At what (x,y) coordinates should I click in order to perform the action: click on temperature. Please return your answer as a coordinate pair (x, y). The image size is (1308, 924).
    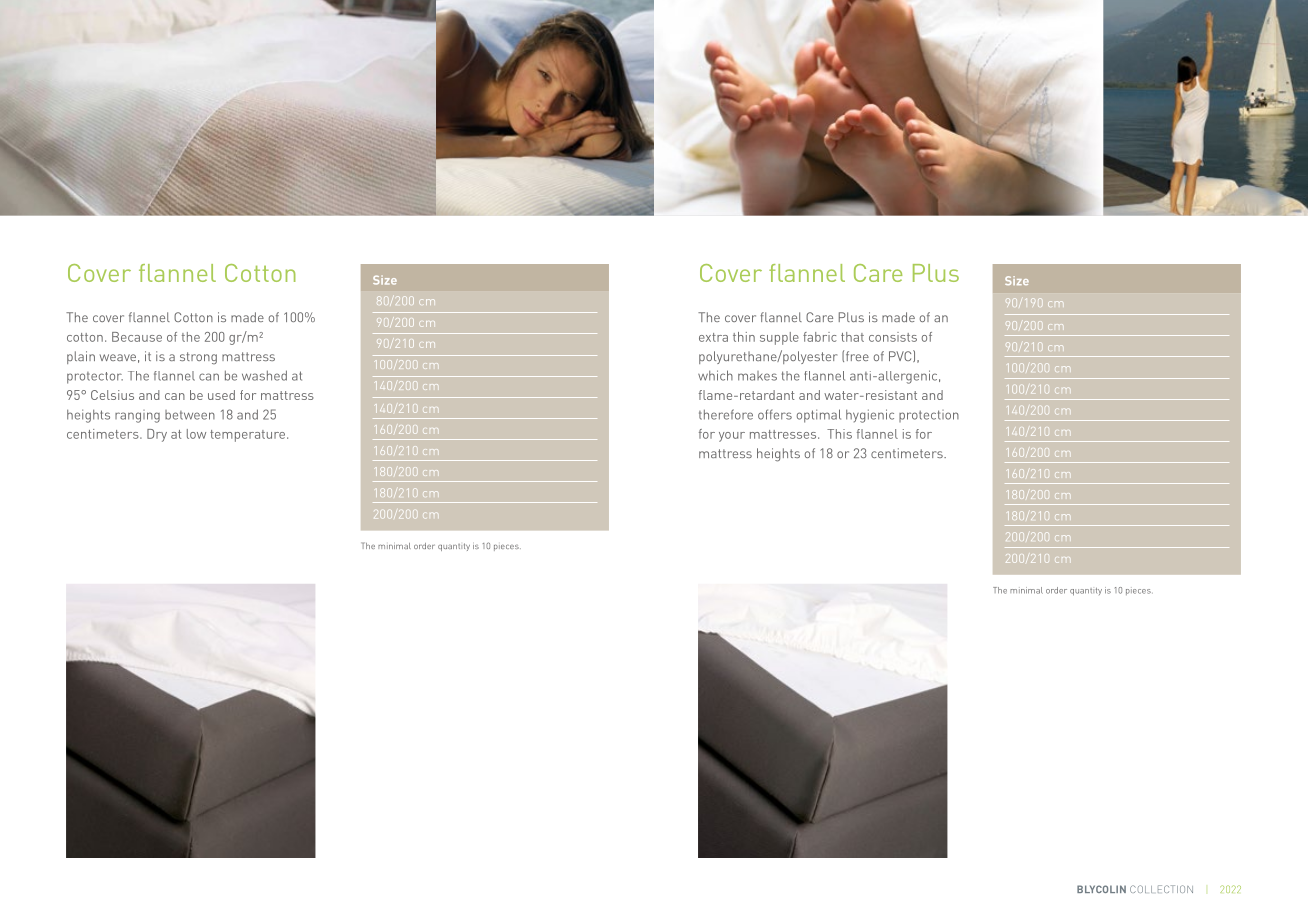
    Looking at the image, I should click on (249, 436).
